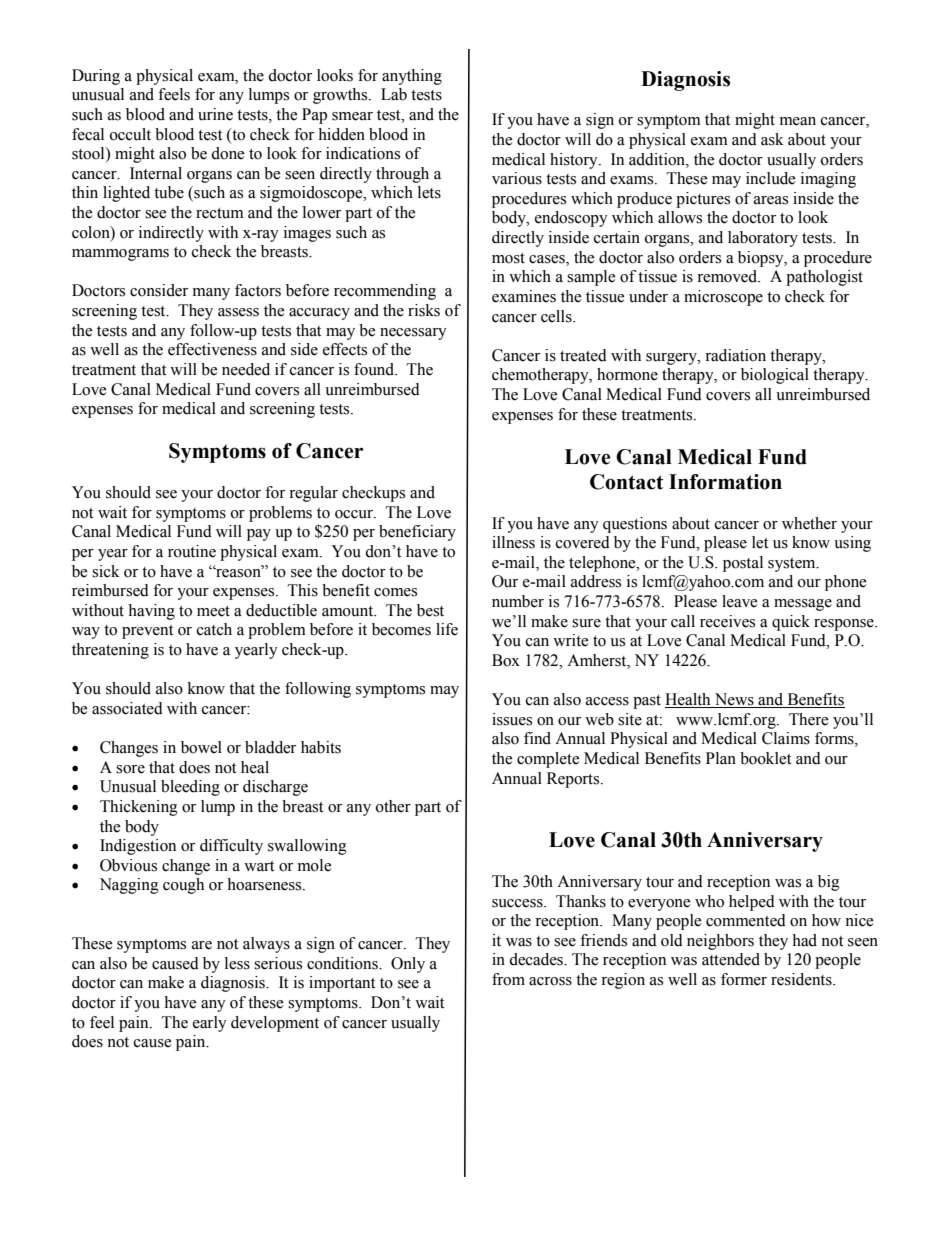 The width and height of the image is (952, 1233). What do you see at coordinates (352, 116) in the image?
I see `smear` at bounding box center [352, 116].
